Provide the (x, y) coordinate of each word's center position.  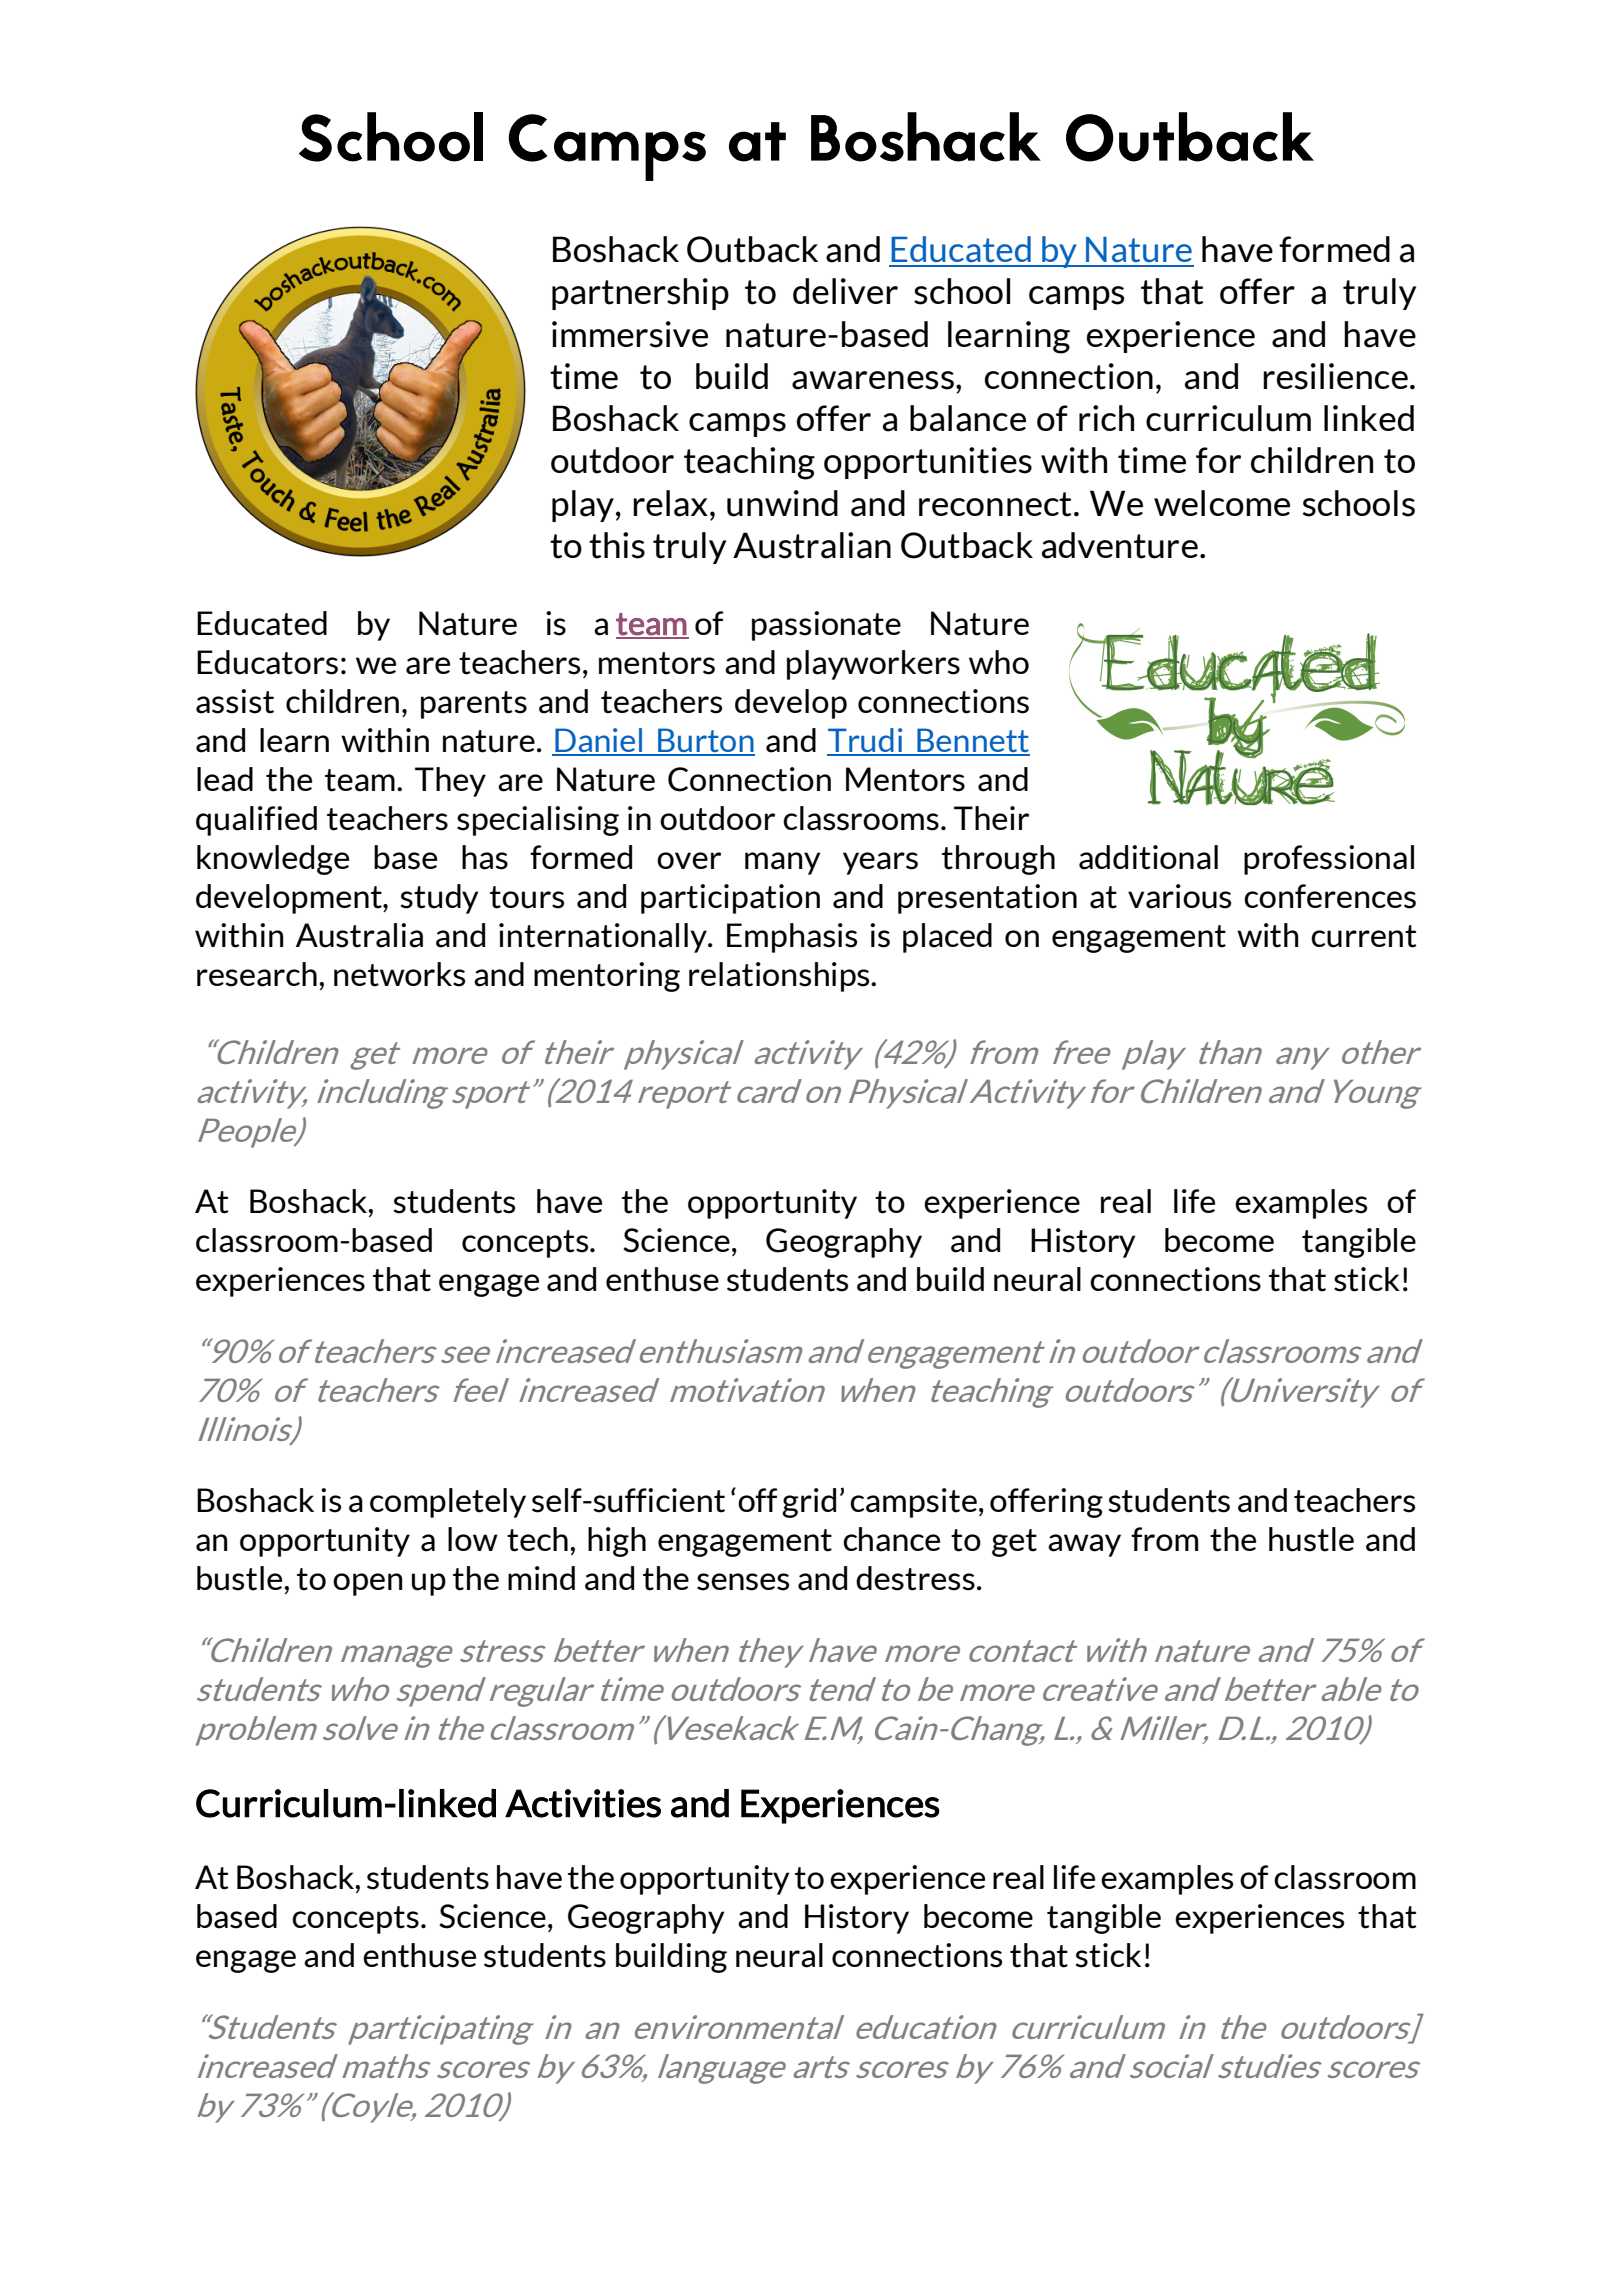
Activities (583, 1803)
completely (448, 1503)
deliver (845, 291)
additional (1148, 857)
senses (743, 1582)
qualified (256, 821)
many (782, 863)
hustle (1311, 1539)
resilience (1335, 376)
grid (809, 1503)
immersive (630, 334)
